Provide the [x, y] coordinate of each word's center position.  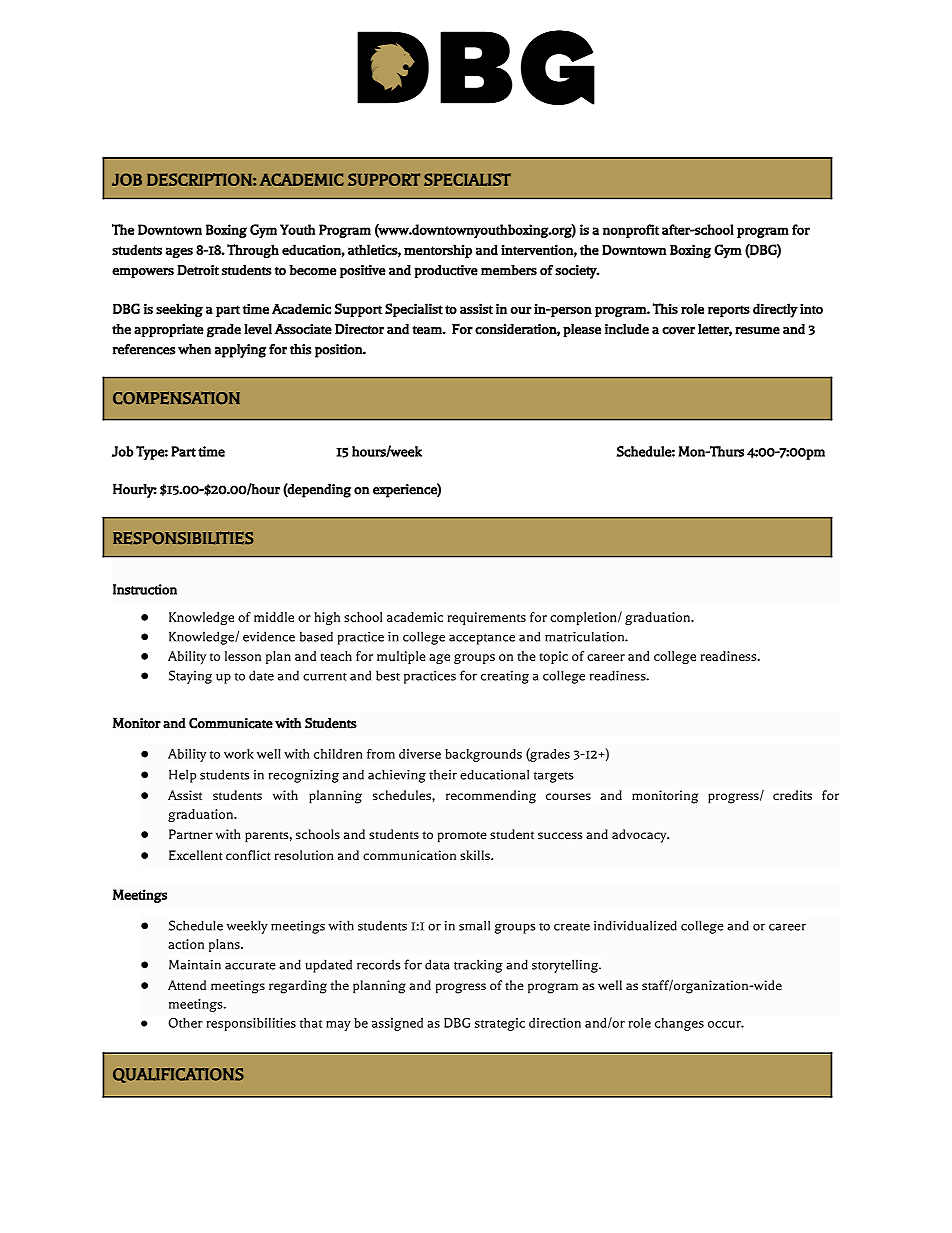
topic [553, 657]
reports [729, 311]
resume [757, 331]
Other [186, 1023]
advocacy [640, 836]
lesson [243, 656]
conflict [248, 855]
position [339, 351]
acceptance [482, 639]
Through [253, 251]
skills [476, 855]
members [509, 270]
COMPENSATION [176, 398]
